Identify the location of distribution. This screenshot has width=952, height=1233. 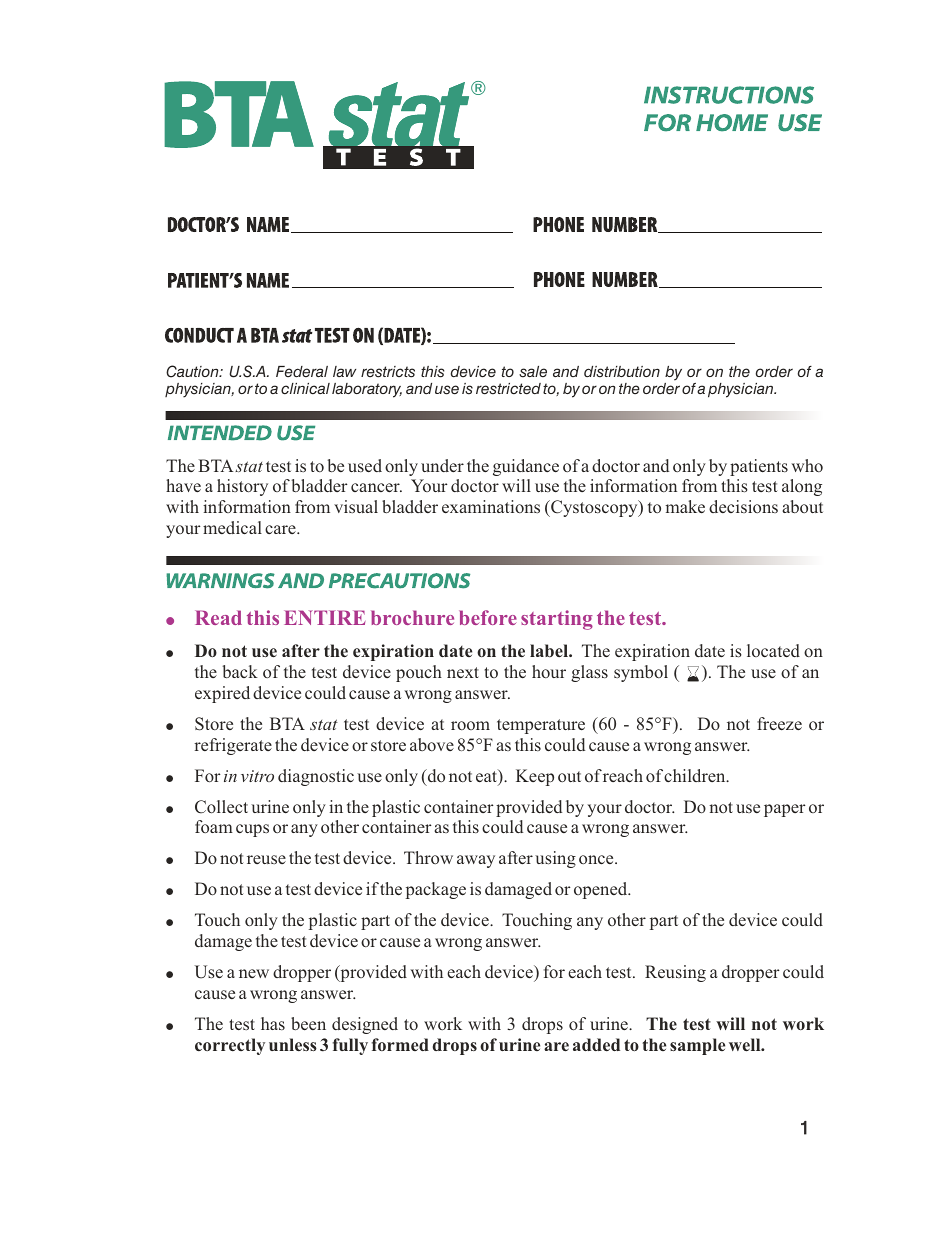
(622, 372).
